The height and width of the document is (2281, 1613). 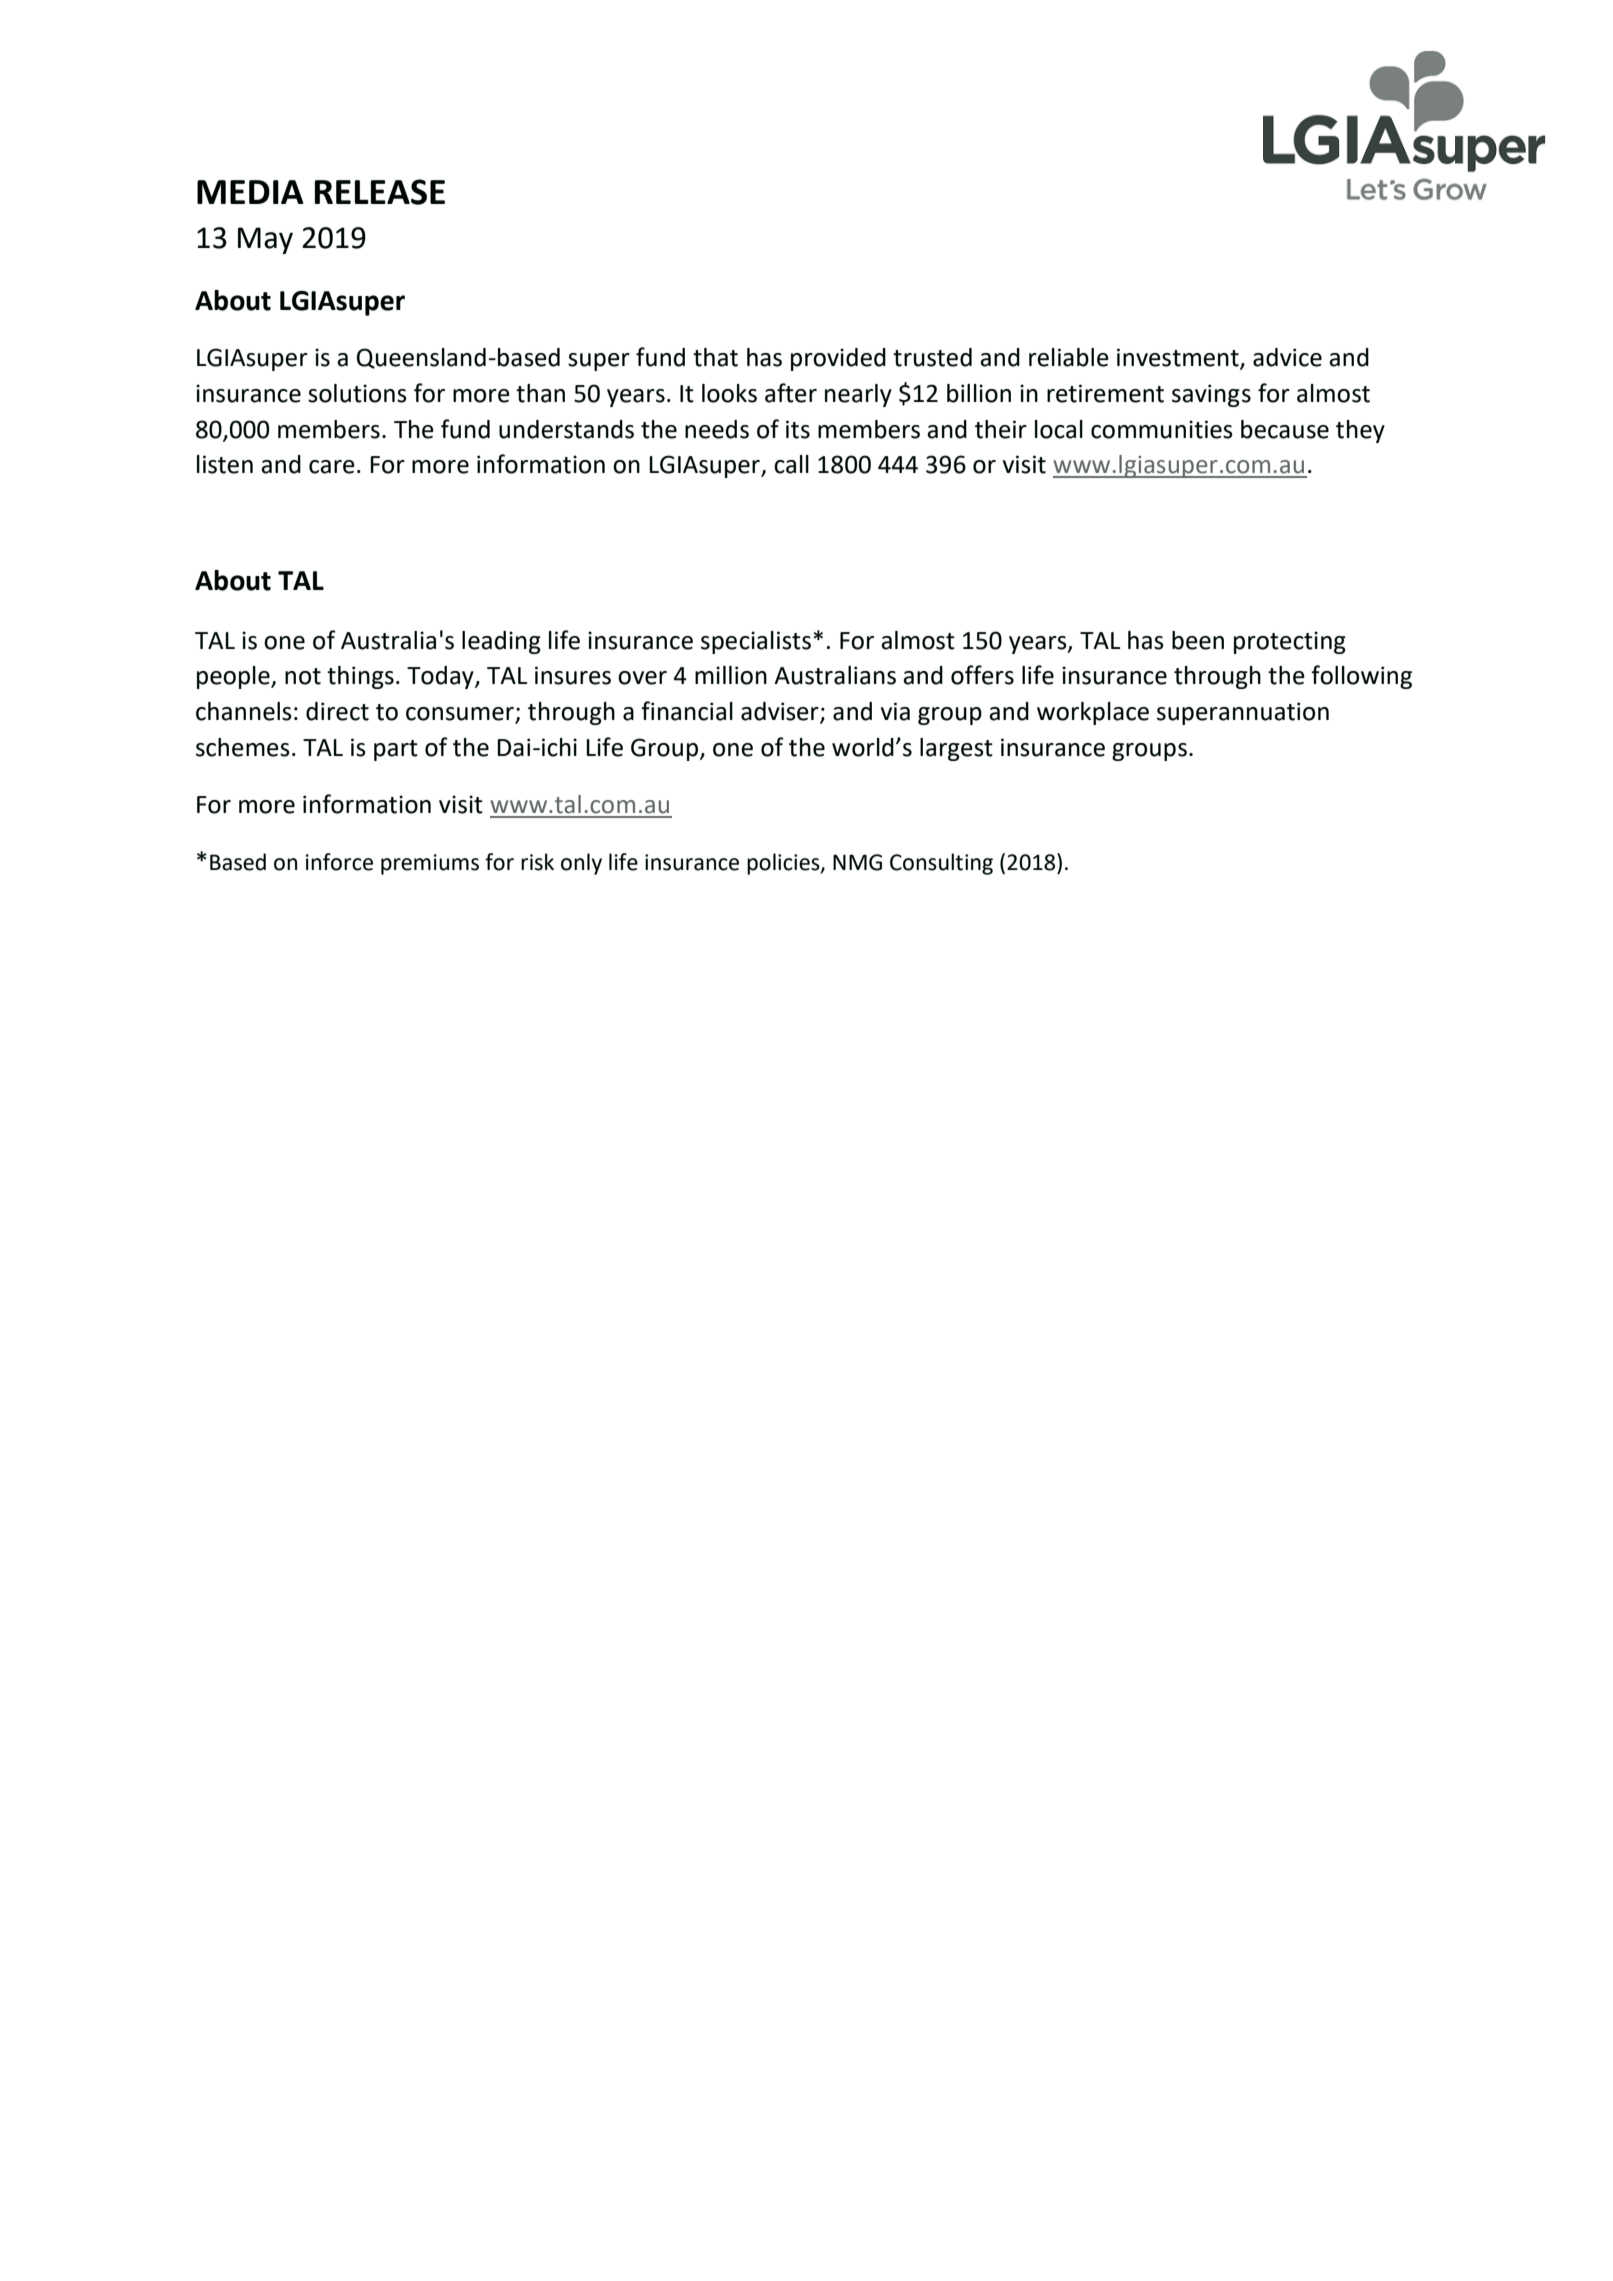 What do you see at coordinates (380, 192) in the document?
I see `RELEASE` at bounding box center [380, 192].
